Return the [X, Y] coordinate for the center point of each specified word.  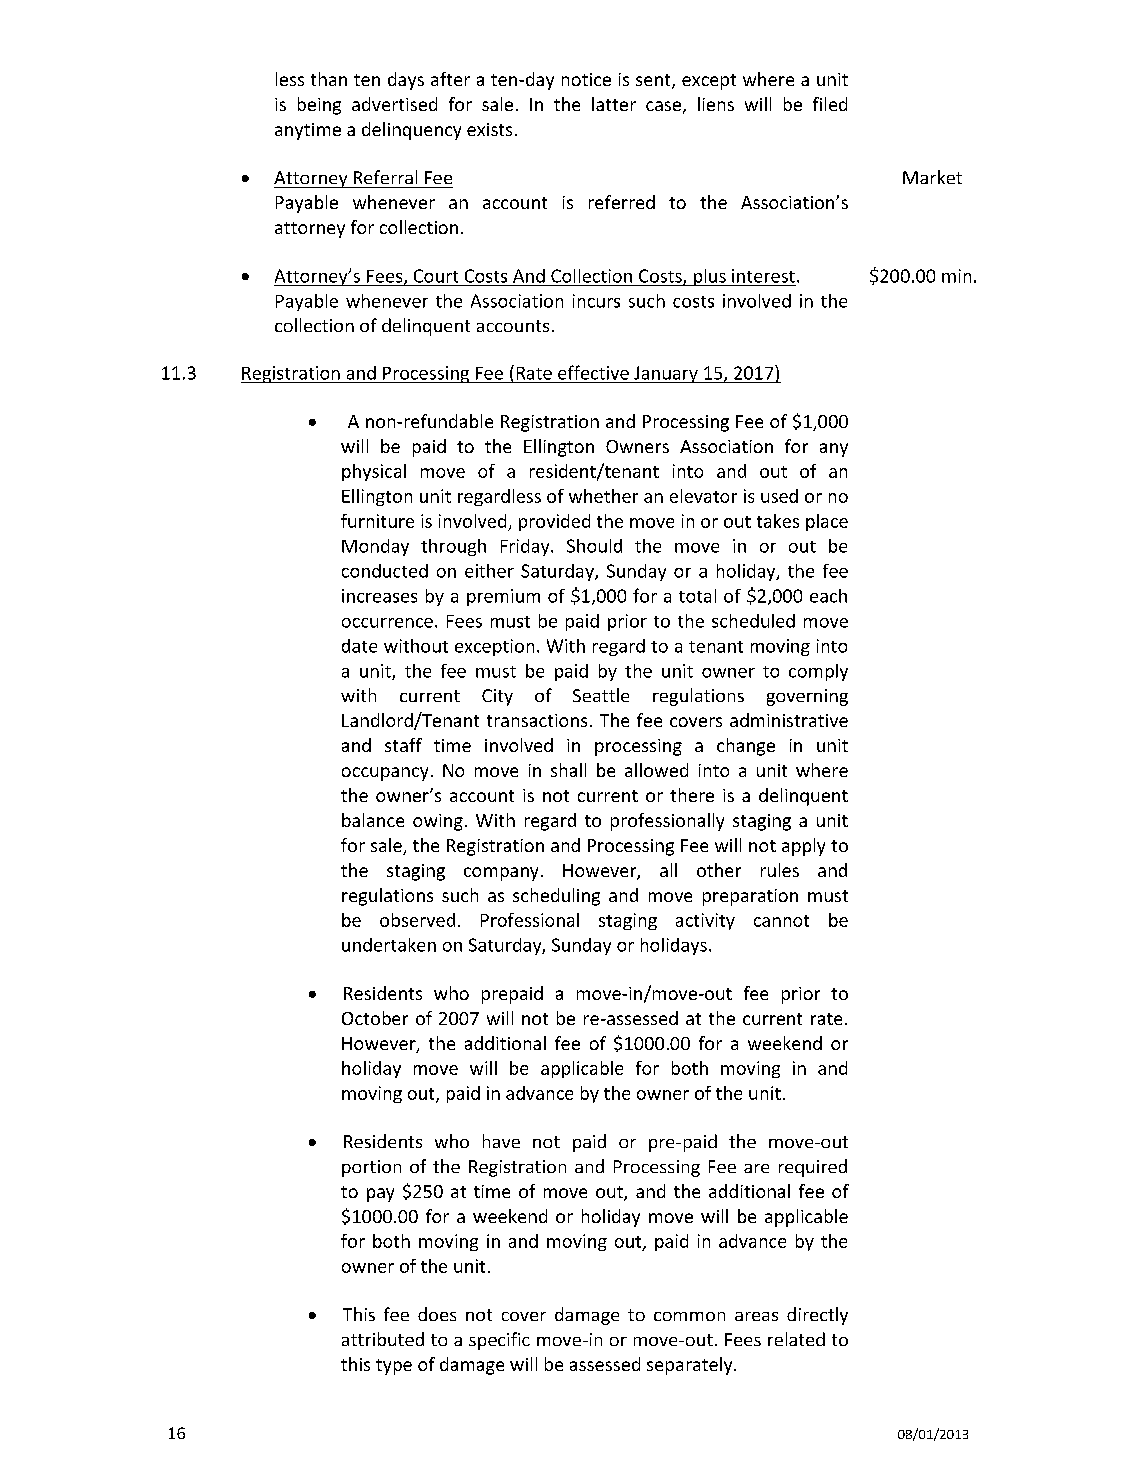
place [827, 522]
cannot [781, 921]
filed [830, 104]
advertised [394, 104]
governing [807, 697]
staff [403, 745]
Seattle [601, 695]
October [375, 1018]
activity [705, 921]
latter [614, 104]
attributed [383, 1339]
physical [374, 472]
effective [593, 372]
